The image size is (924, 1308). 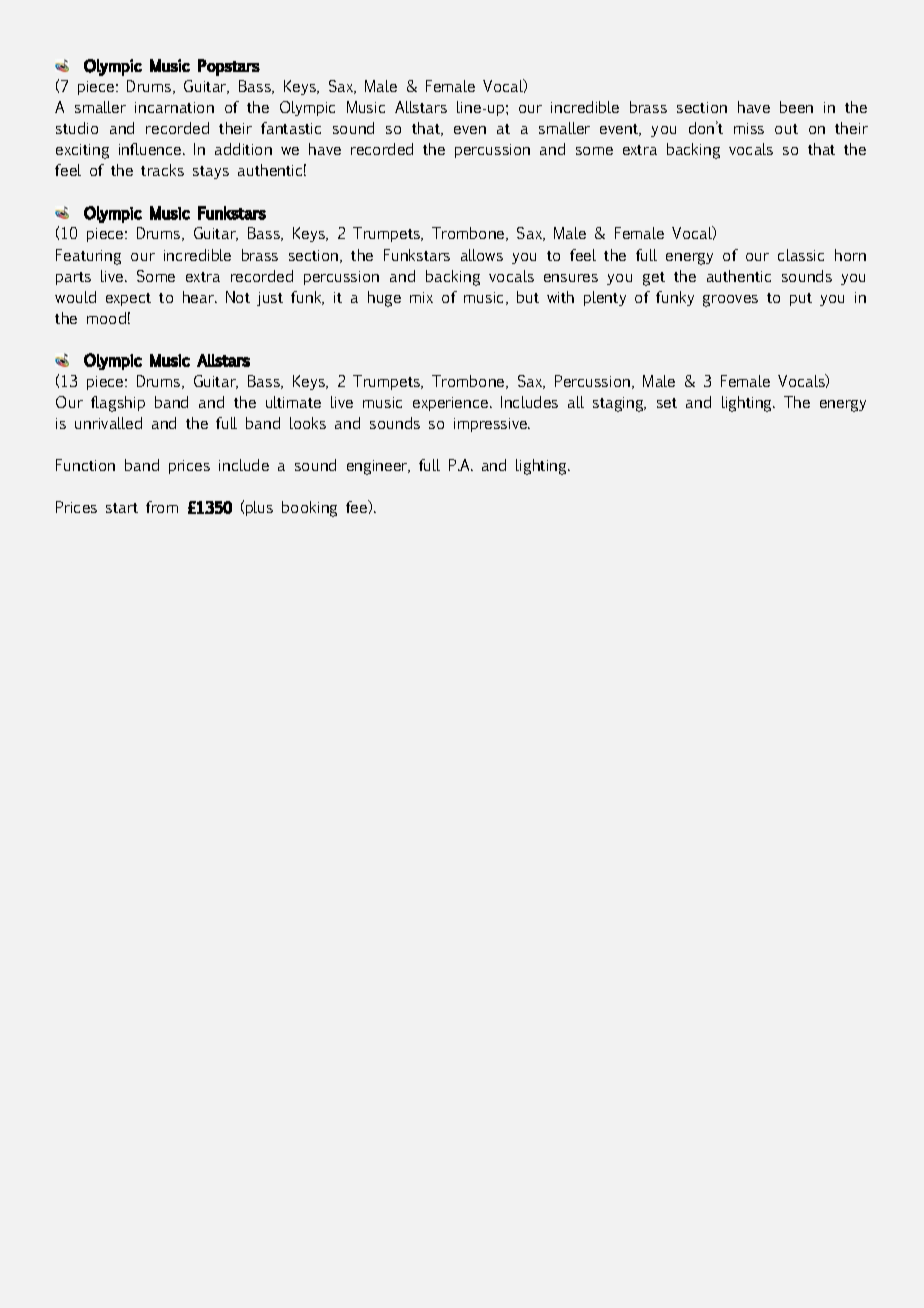 I want to click on engineer, so click(x=378, y=467).
